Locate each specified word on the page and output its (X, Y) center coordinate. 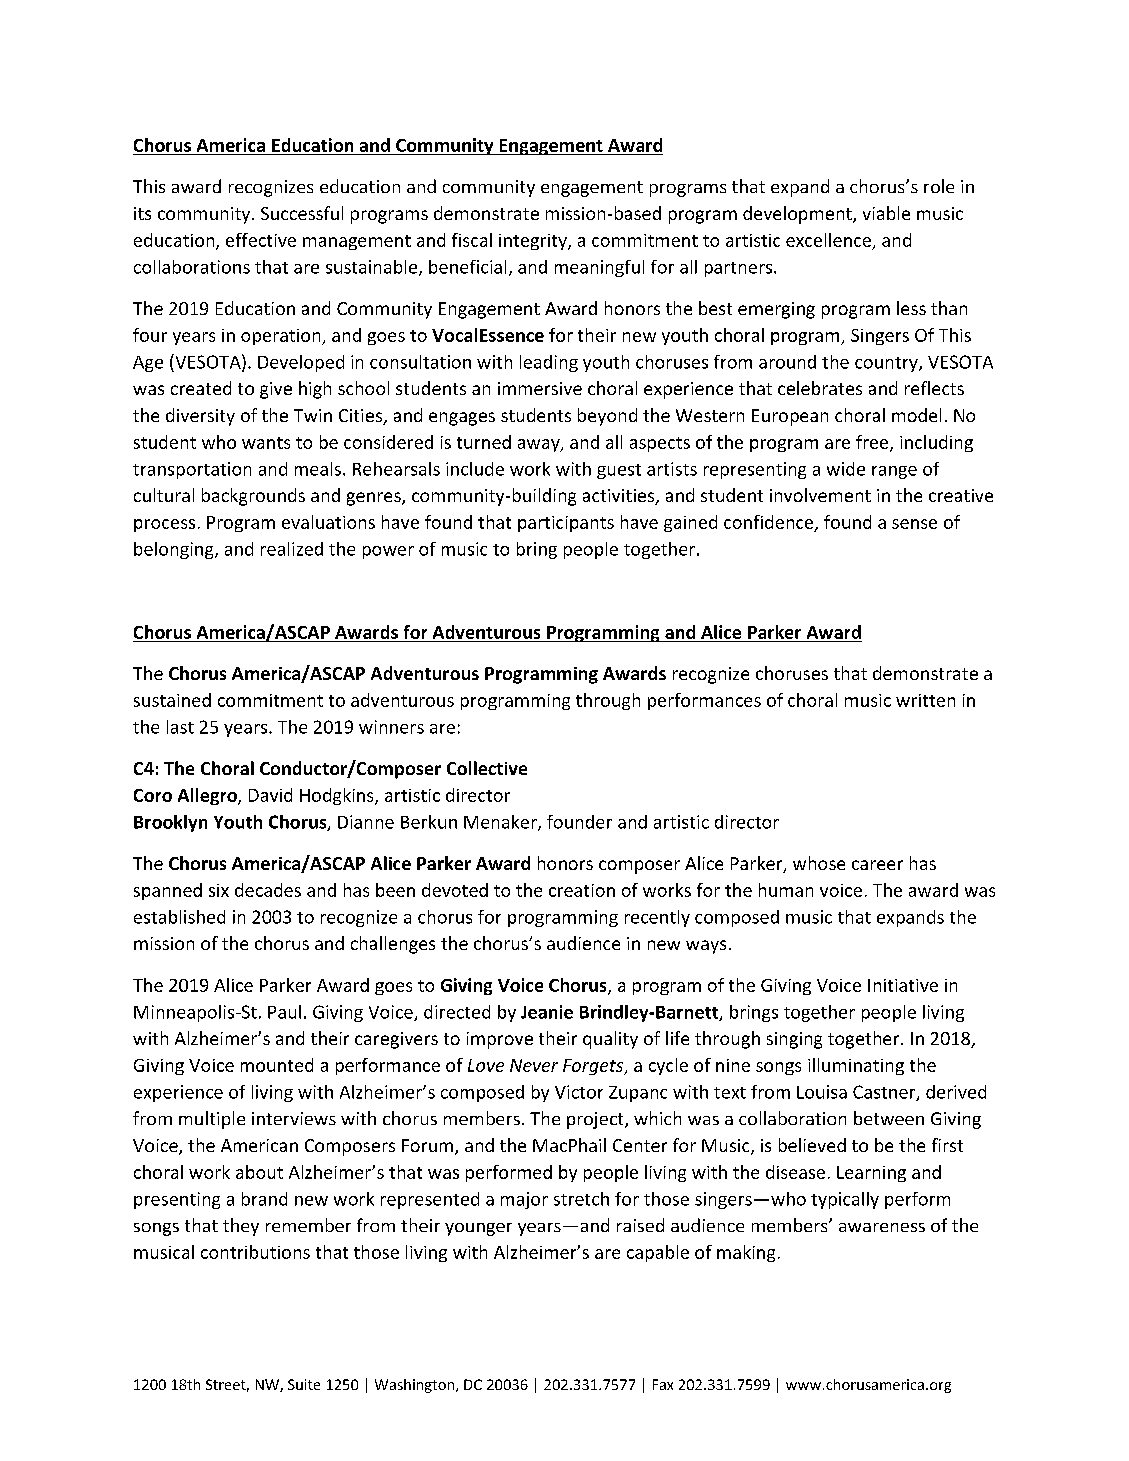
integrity (534, 242)
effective (261, 240)
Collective (487, 768)
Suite (304, 1384)
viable (886, 213)
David (270, 795)
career (877, 865)
